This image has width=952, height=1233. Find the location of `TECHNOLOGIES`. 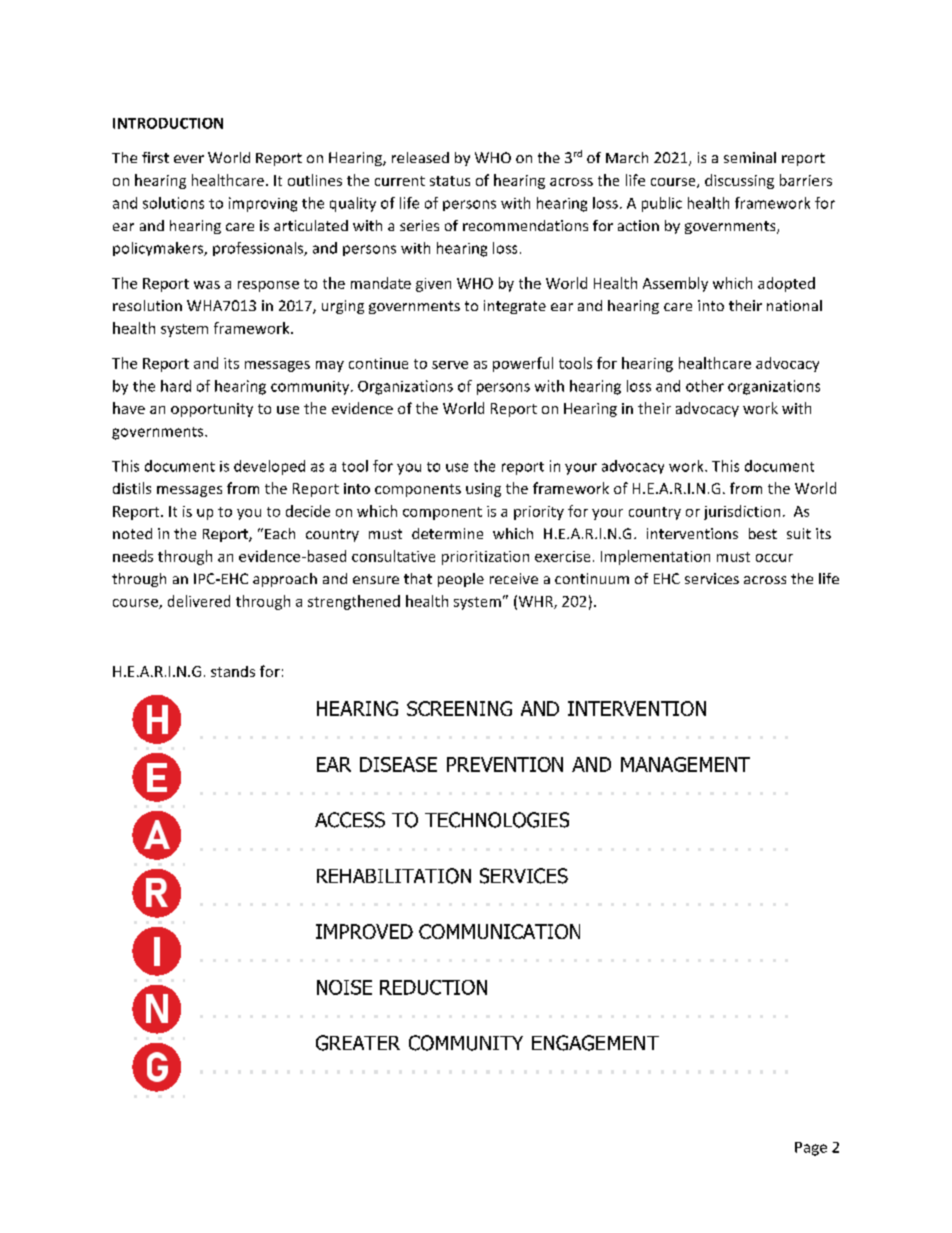

TECHNOLOGIES is located at coordinates (497, 820).
